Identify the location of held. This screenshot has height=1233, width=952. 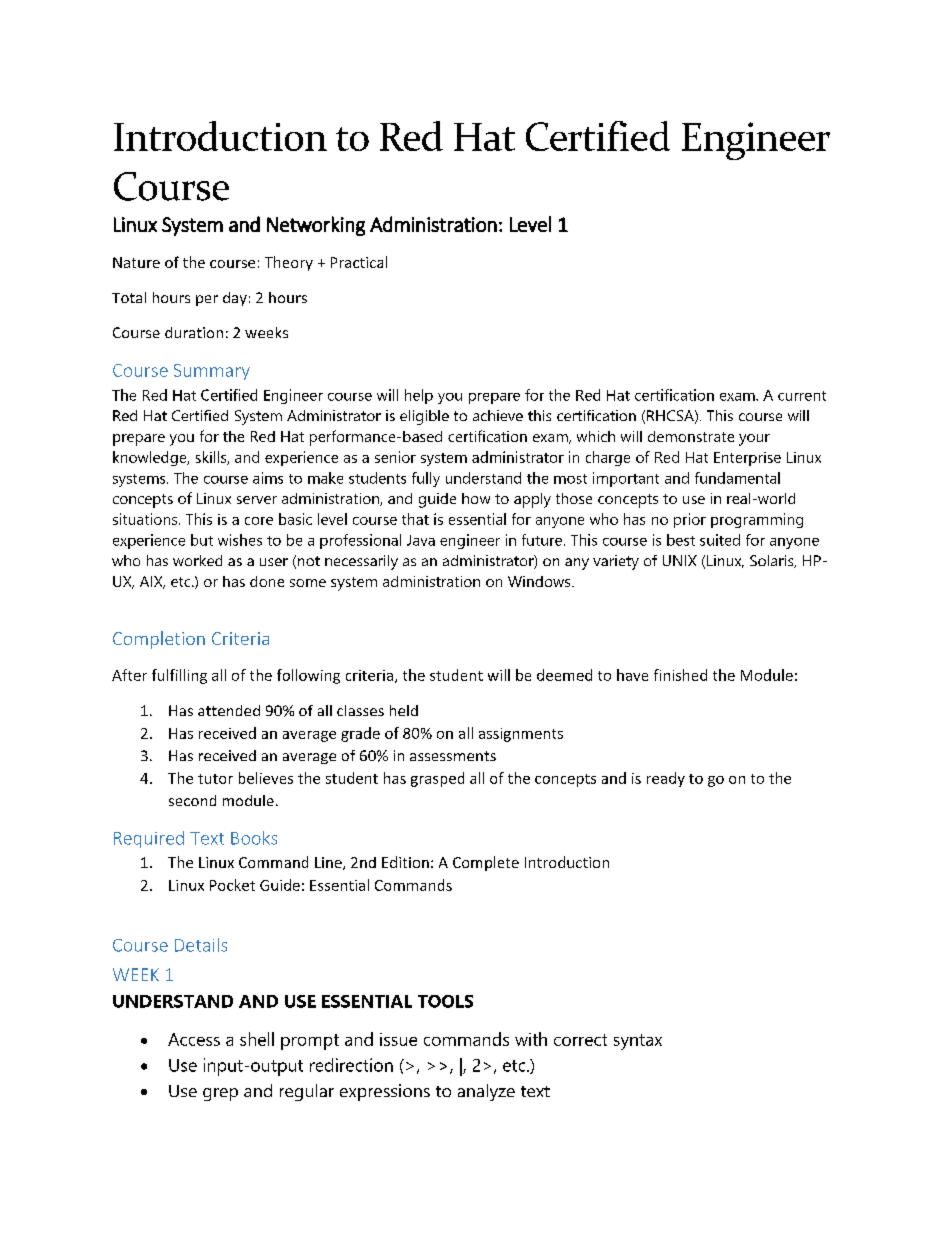
(404, 710).
